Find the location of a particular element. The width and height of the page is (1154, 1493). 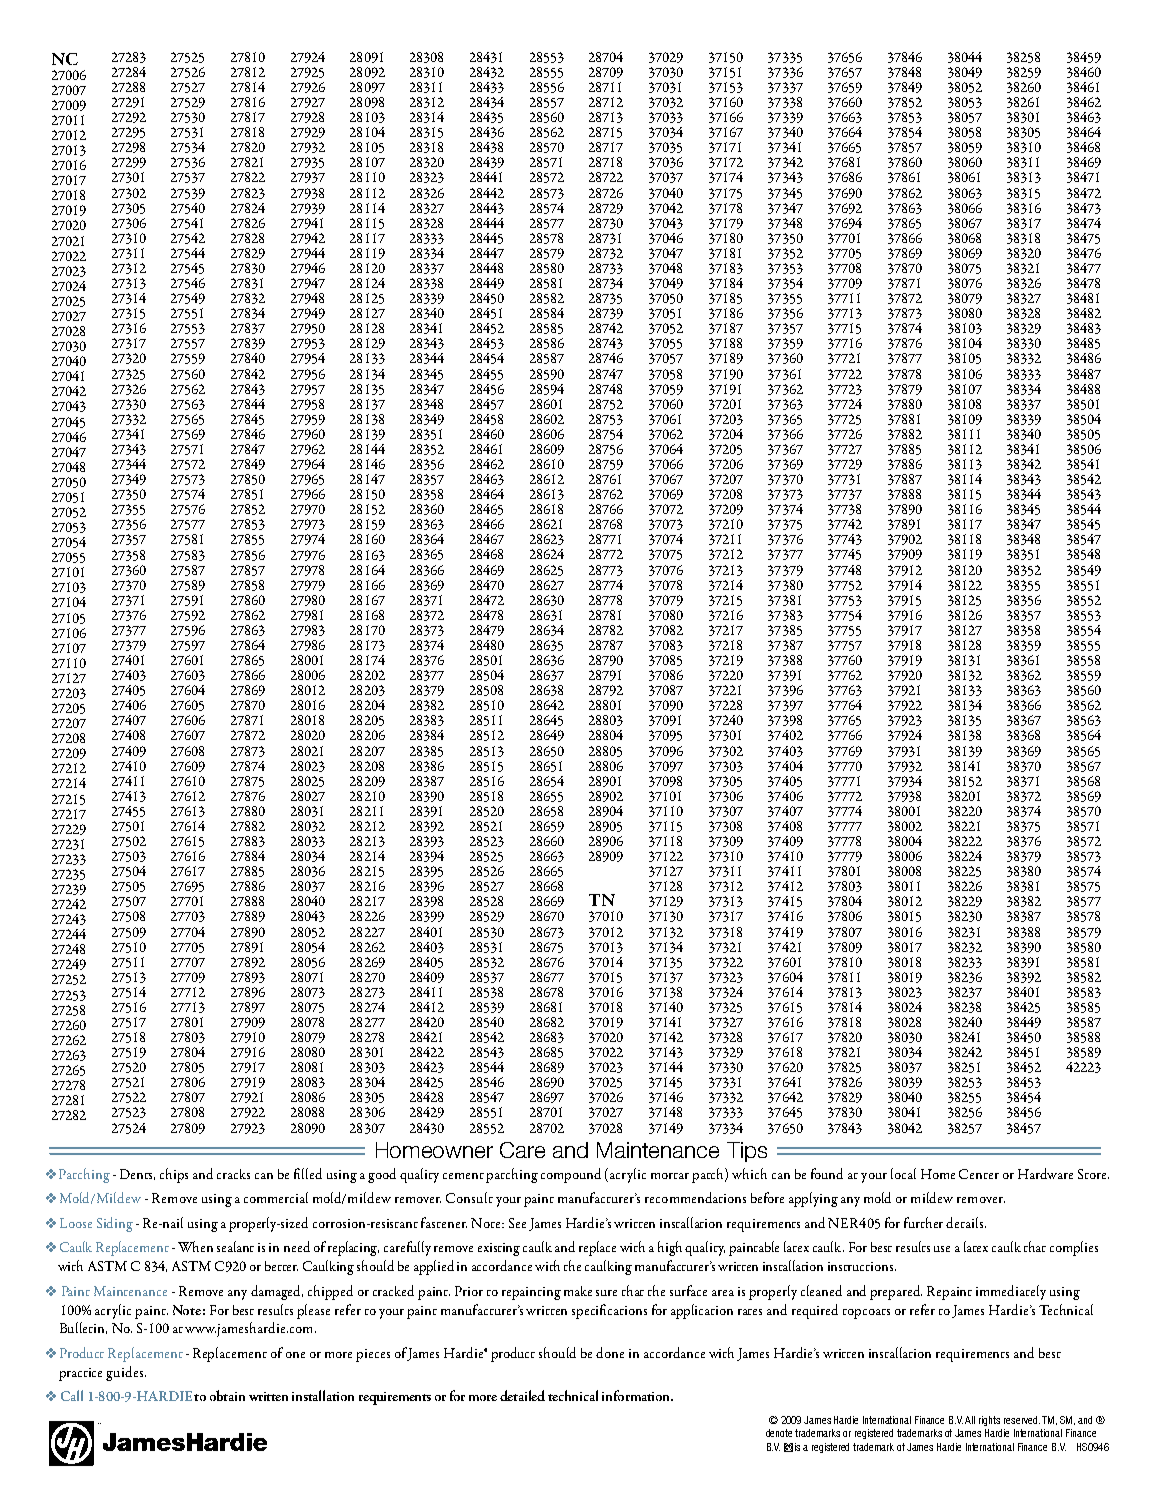

cracks is located at coordinates (233, 1174).
